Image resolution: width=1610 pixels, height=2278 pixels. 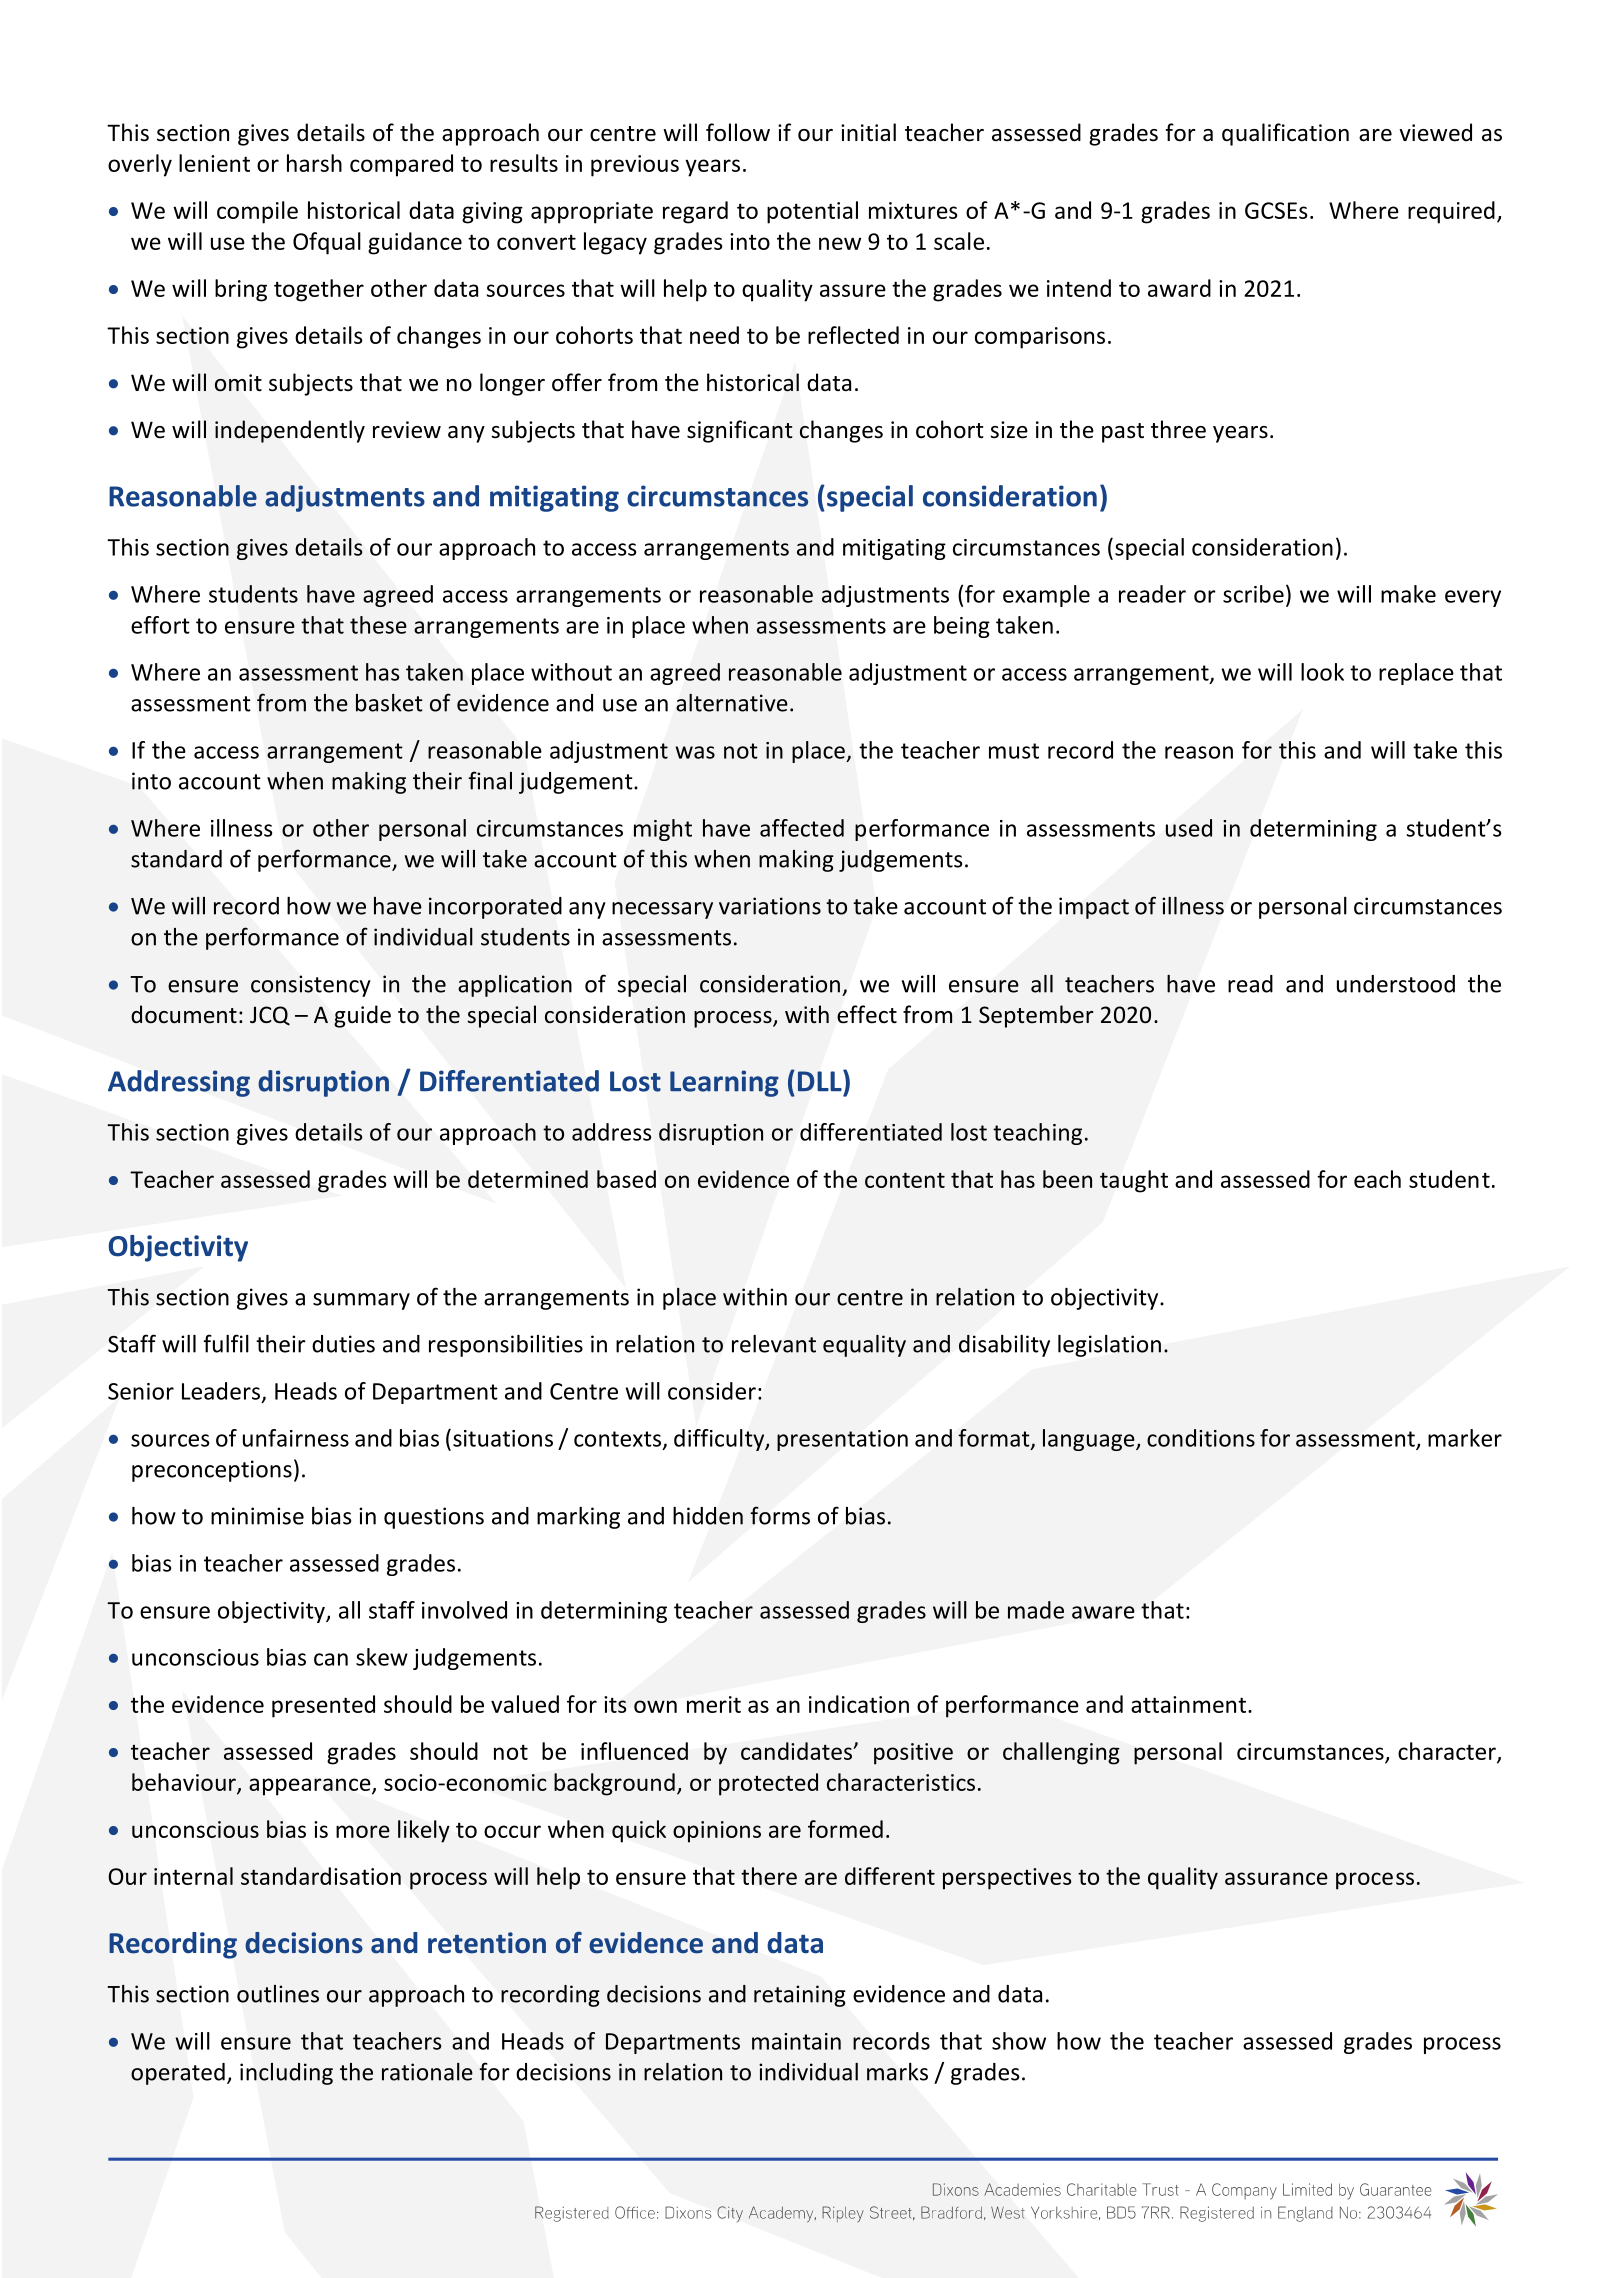 I want to click on understood, so click(x=1396, y=984).
